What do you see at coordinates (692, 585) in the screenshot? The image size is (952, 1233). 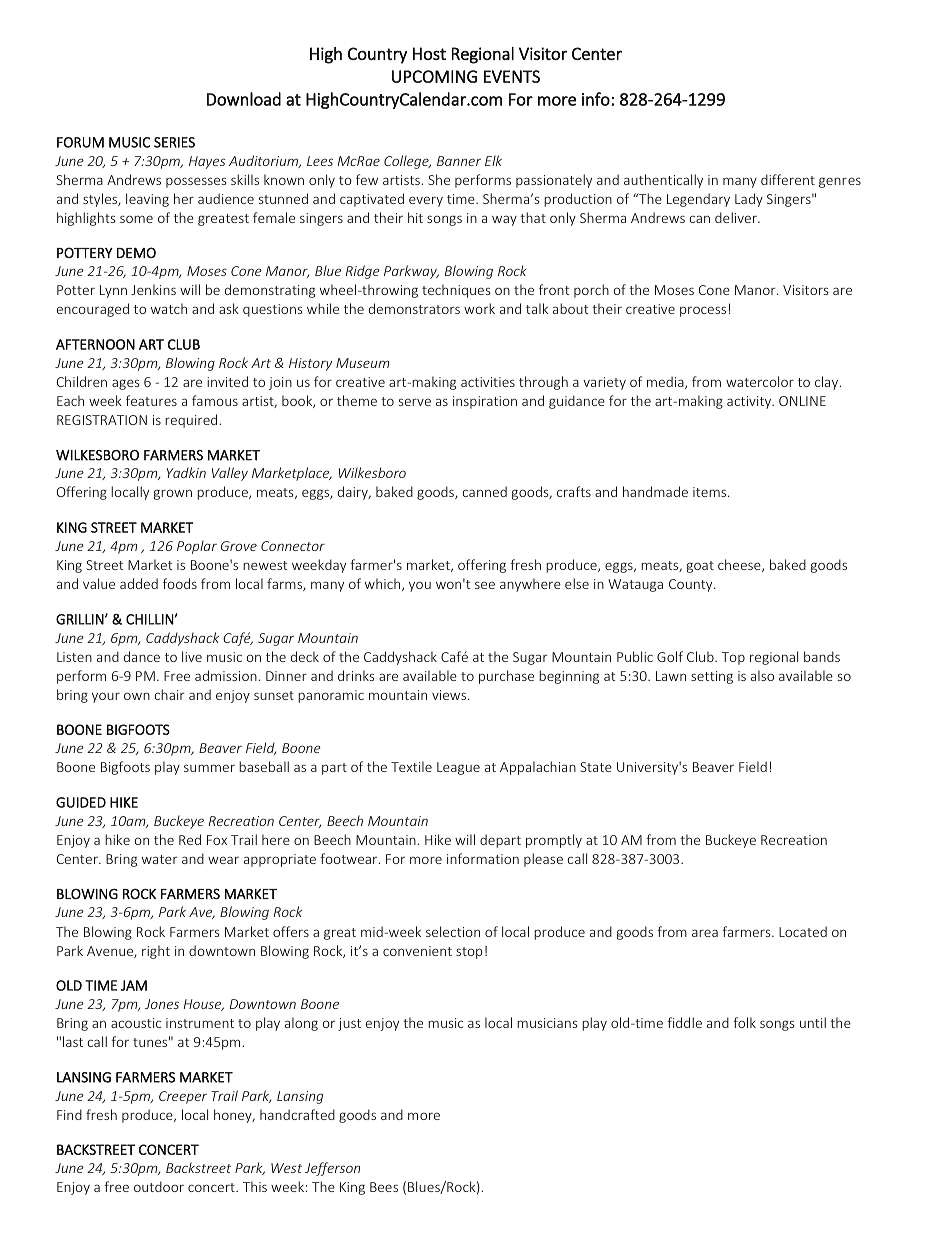 I see `County` at bounding box center [692, 585].
